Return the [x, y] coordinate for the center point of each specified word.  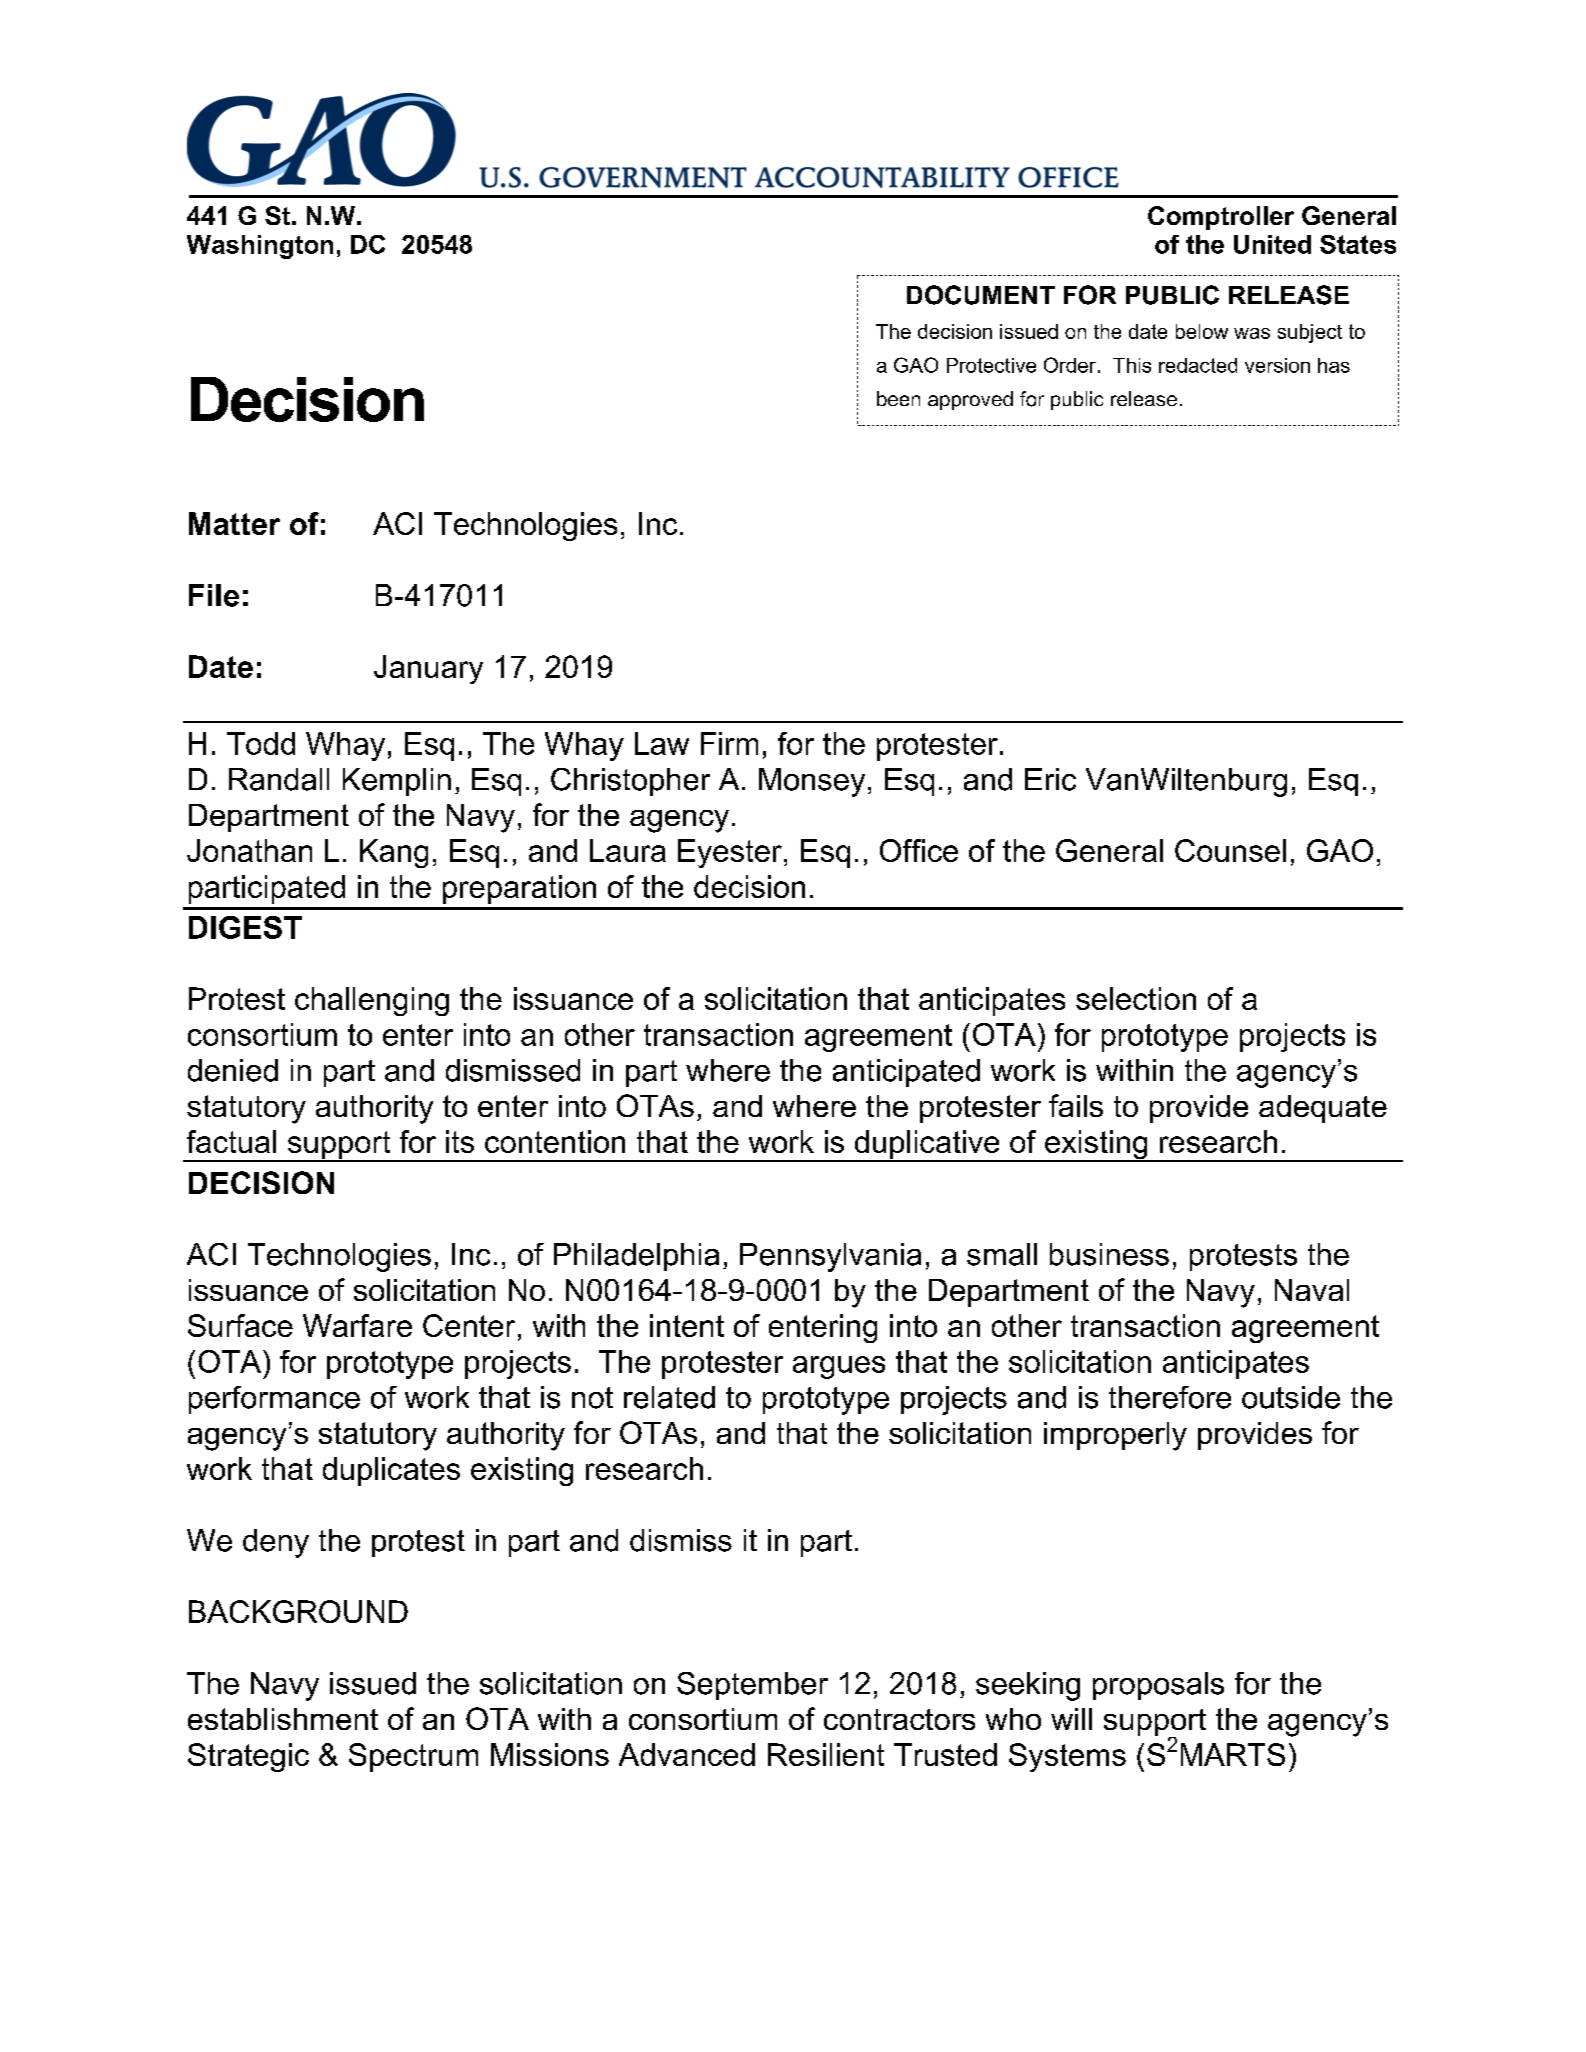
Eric [1050, 779]
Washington [260, 247]
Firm [729, 743]
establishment [283, 1719]
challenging [372, 1001]
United [1272, 244]
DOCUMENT [981, 295]
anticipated [906, 1073]
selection [1136, 998]
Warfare [357, 1325]
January [428, 669]
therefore [1170, 1397]
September [752, 1686]
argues [839, 1367]
